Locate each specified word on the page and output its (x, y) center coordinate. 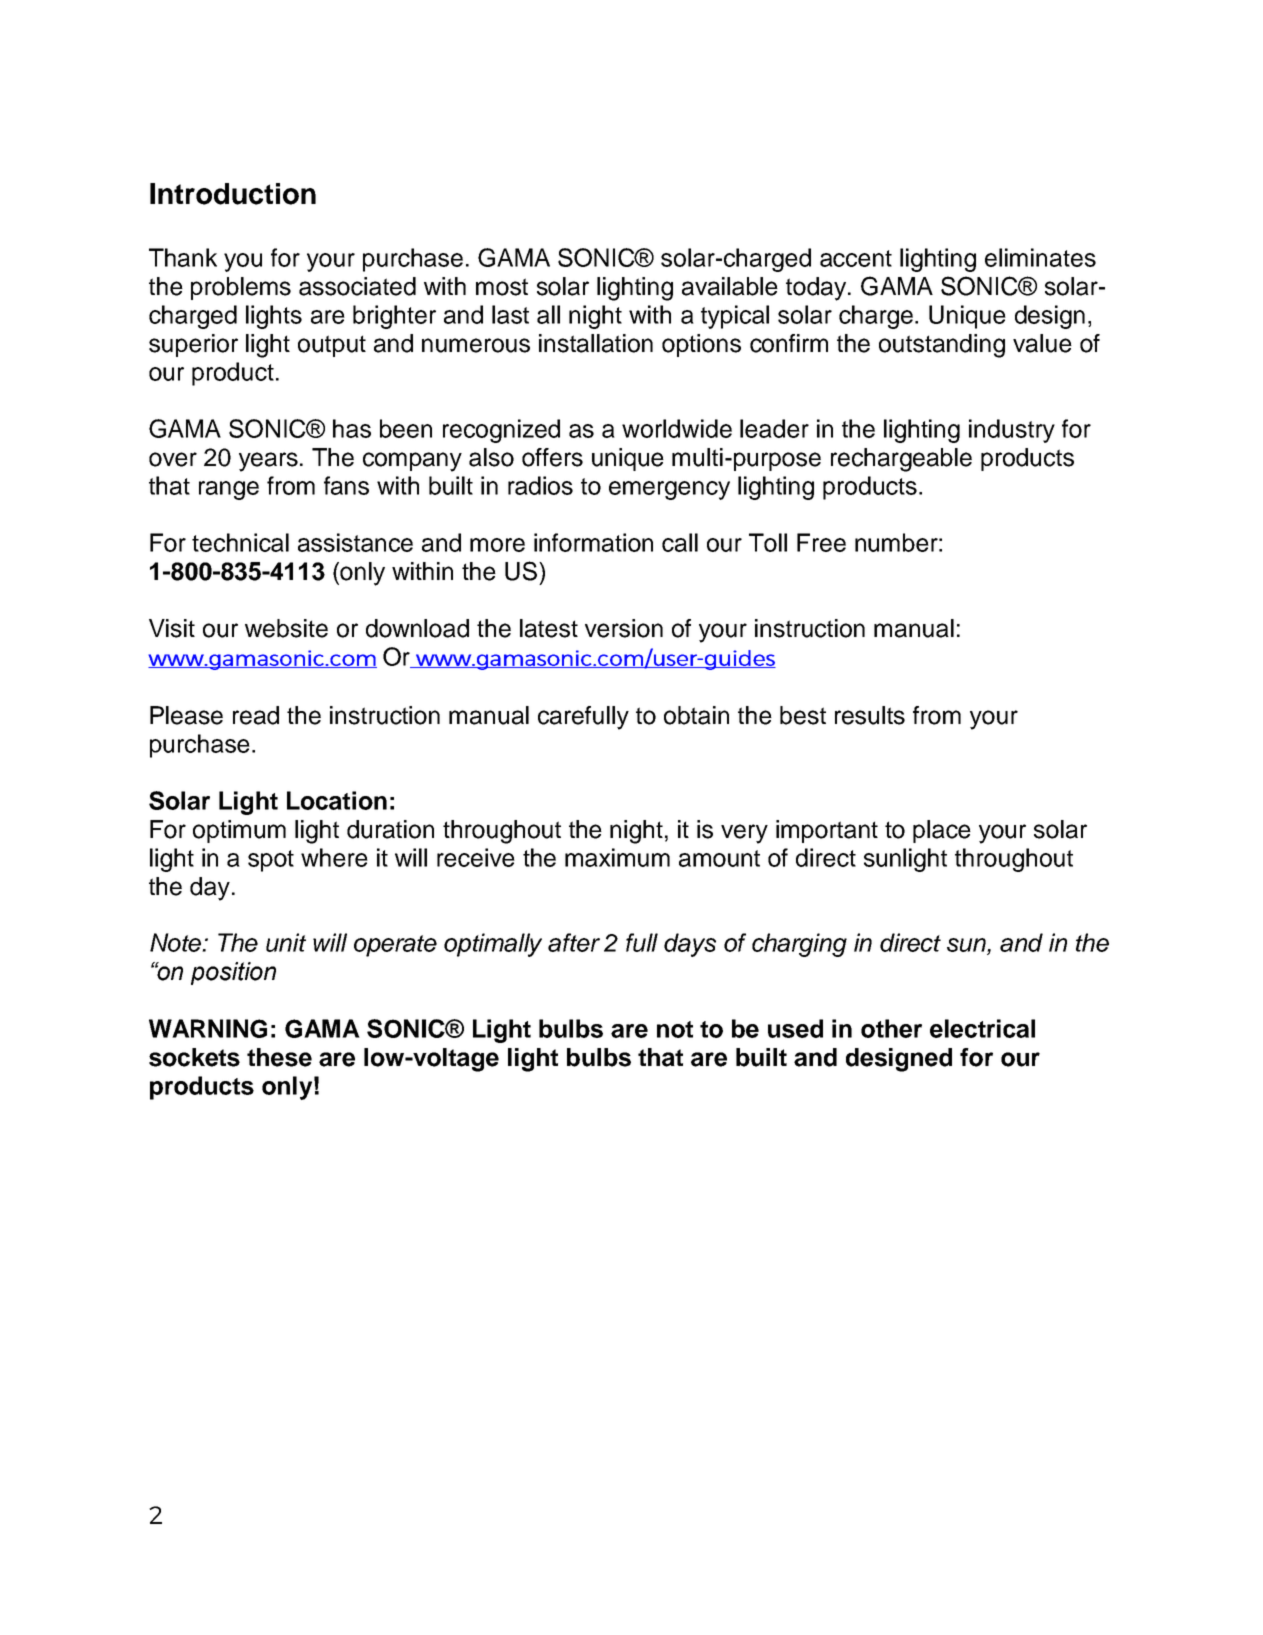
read (256, 715)
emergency (669, 490)
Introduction (233, 194)
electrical (982, 1028)
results (870, 715)
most (502, 287)
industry (1012, 431)
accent (856, 258)
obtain (696, 715)
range (229, 490)
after (574, 942)
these (279, 1057)
